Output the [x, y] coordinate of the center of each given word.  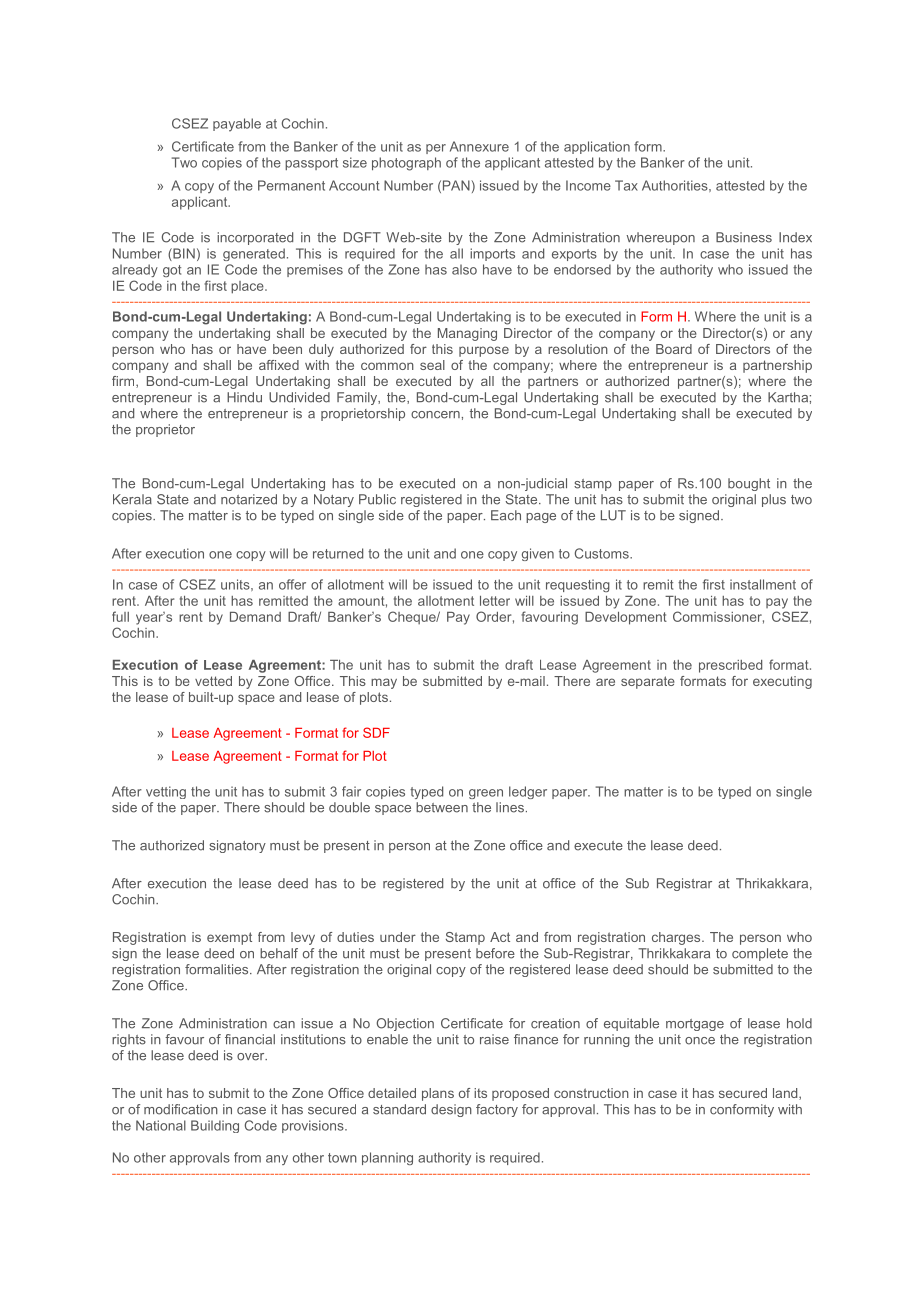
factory [497, 1110]
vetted [213, 681]
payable [237, 125]
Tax [626, 185]
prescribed [730, 666]
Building [215, 1126]
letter [495, 601]
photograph [406, 164]
